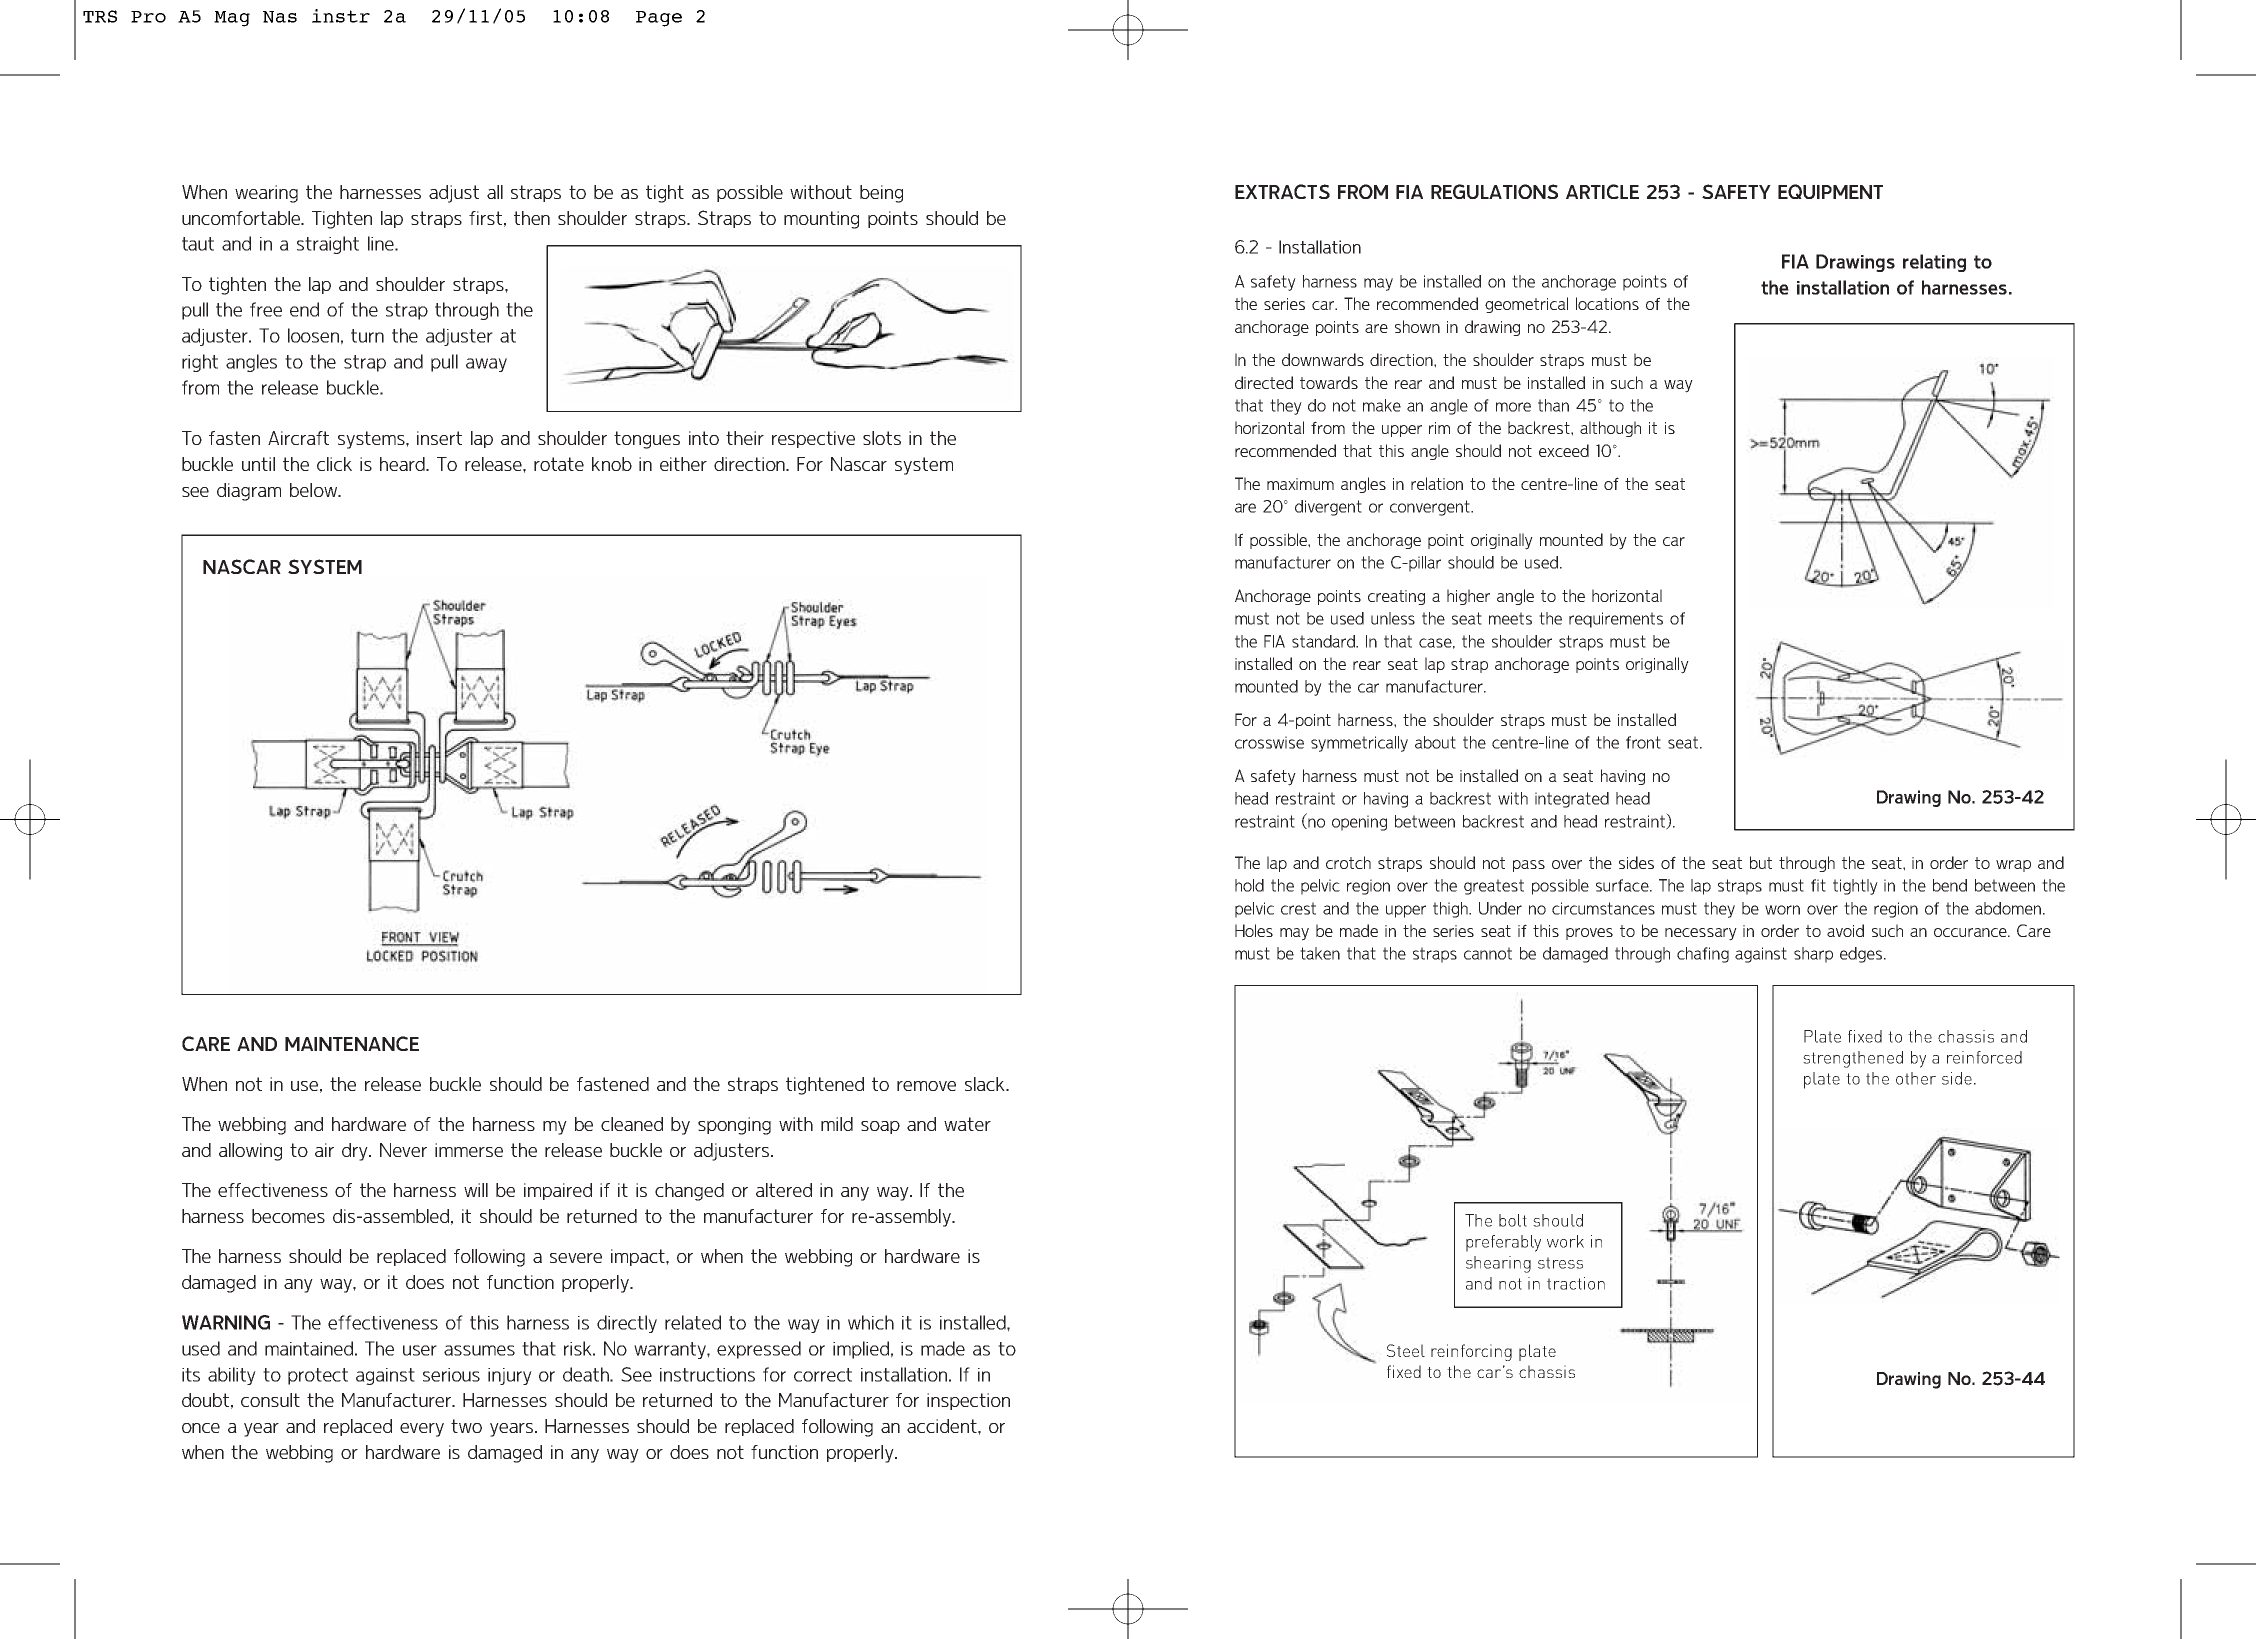 This screenshot has height=1639, width=2256. I want to click on other, so click(1916, 1078).
